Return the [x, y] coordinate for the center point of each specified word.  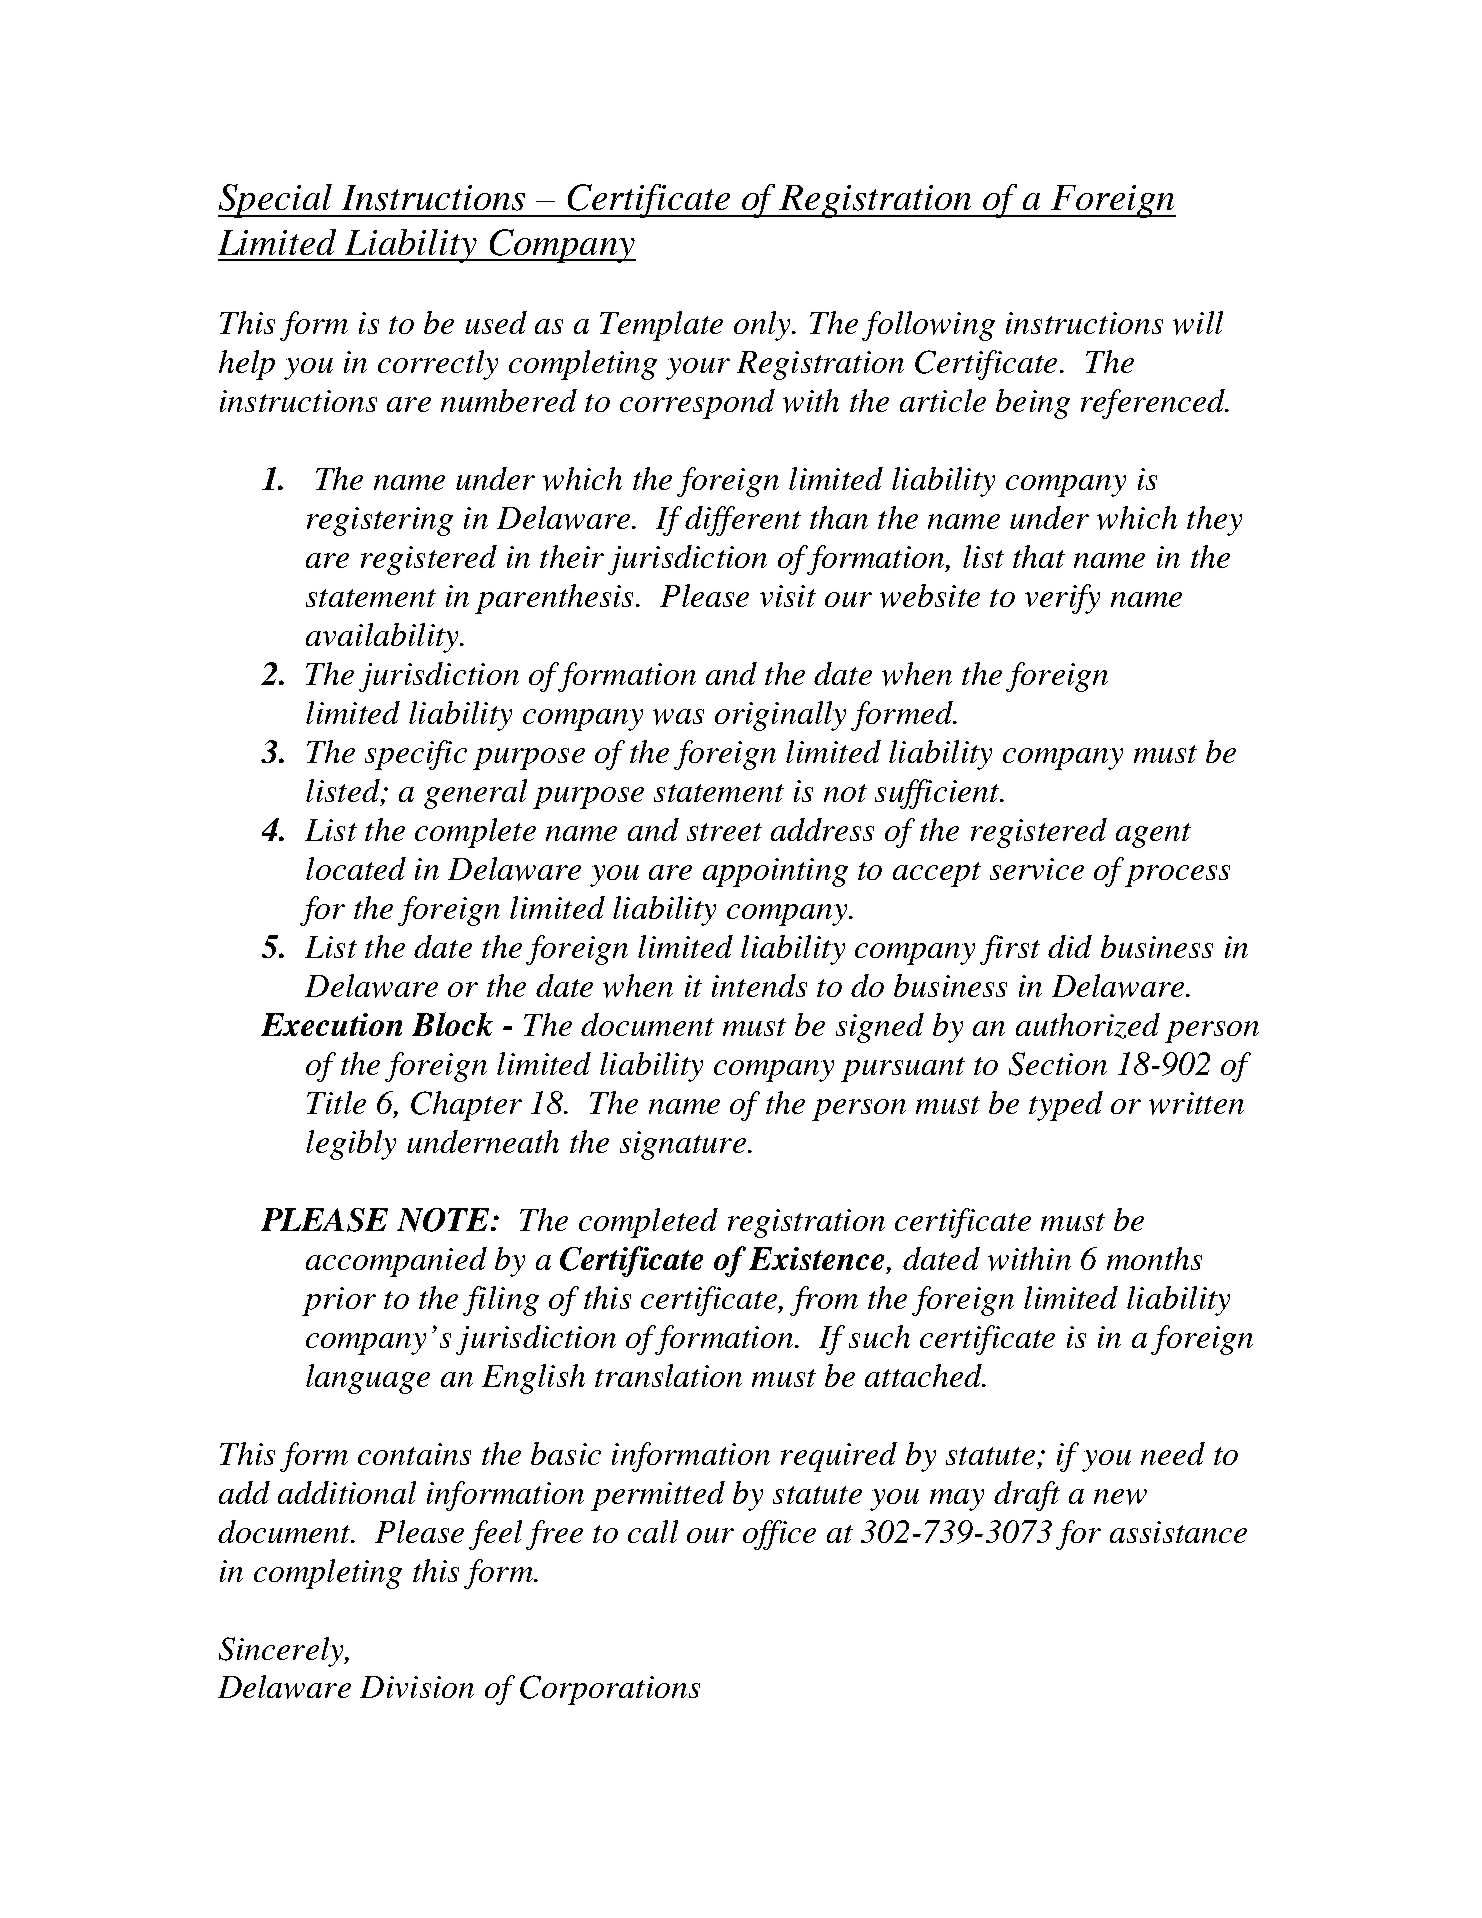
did [1070, 946]
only [763, 326]
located [356, 868]
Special [276, 201]
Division [417, 1687]
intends [759, 985]
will [1198, 323]
